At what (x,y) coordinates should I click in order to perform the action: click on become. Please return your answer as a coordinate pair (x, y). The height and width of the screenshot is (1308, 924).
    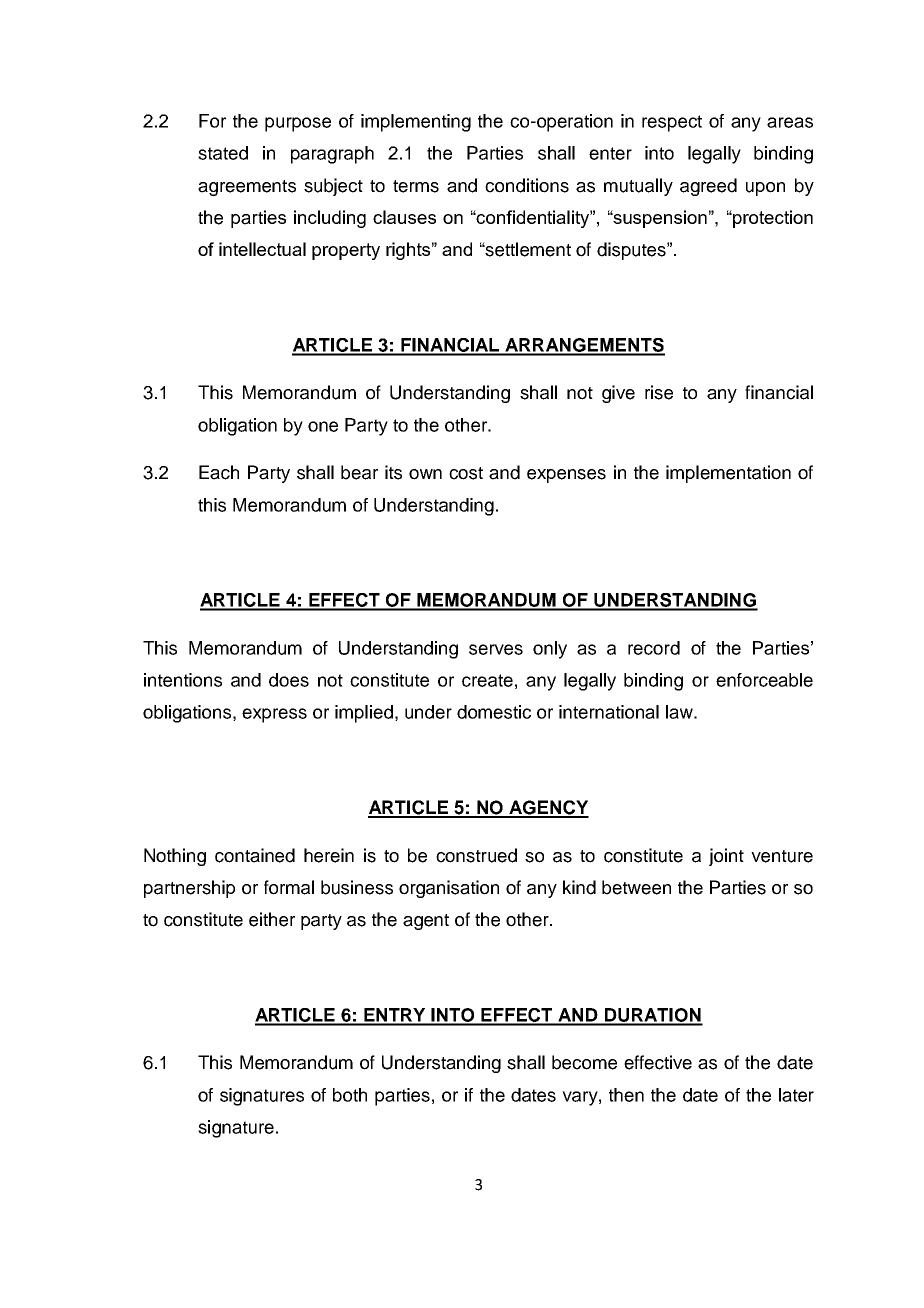
    Looking at the image, I should click on (584, 1062).
